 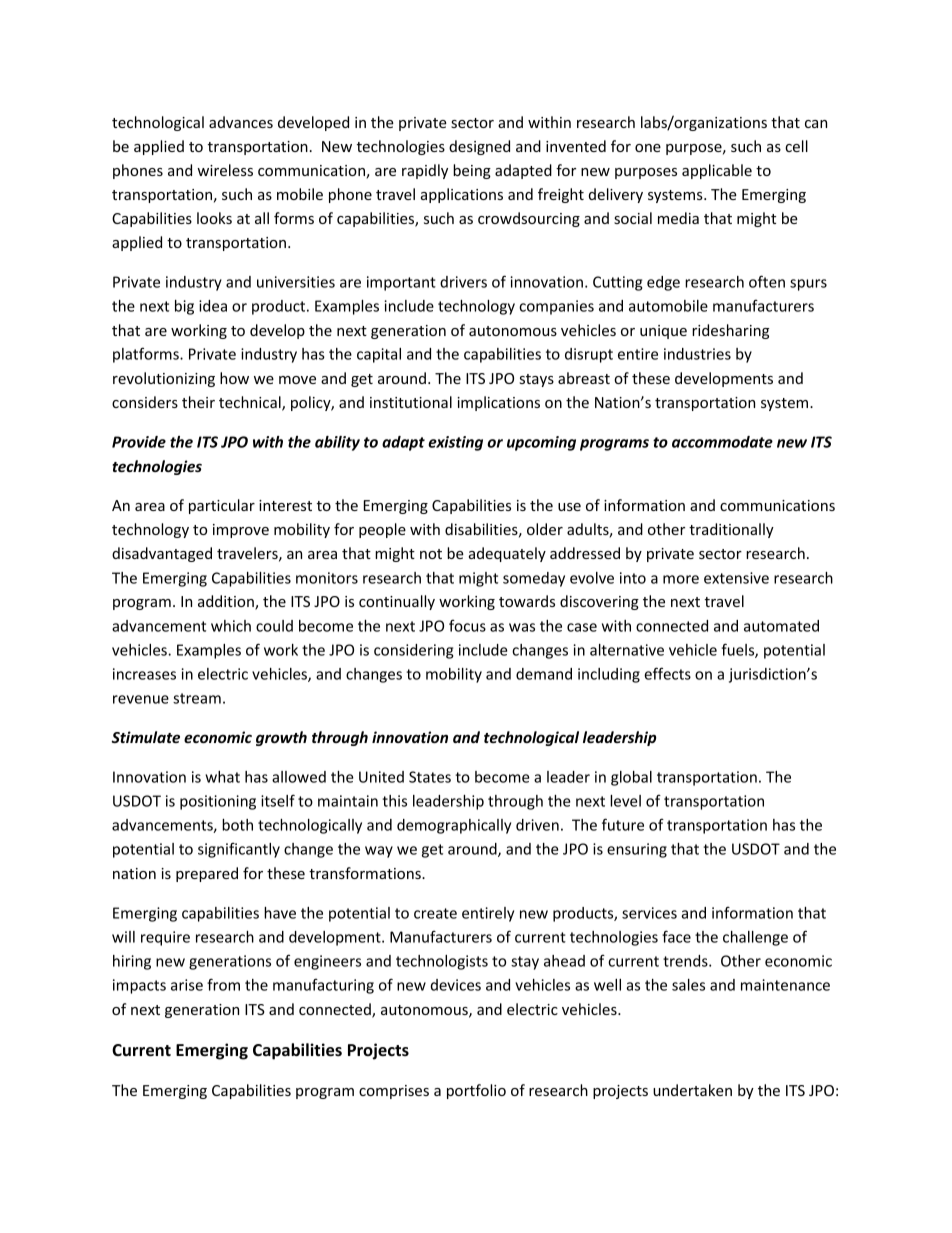 What do you see at coordinates (717, 171) in the page?
I see `applicable` at bounding box center [717, 171].
